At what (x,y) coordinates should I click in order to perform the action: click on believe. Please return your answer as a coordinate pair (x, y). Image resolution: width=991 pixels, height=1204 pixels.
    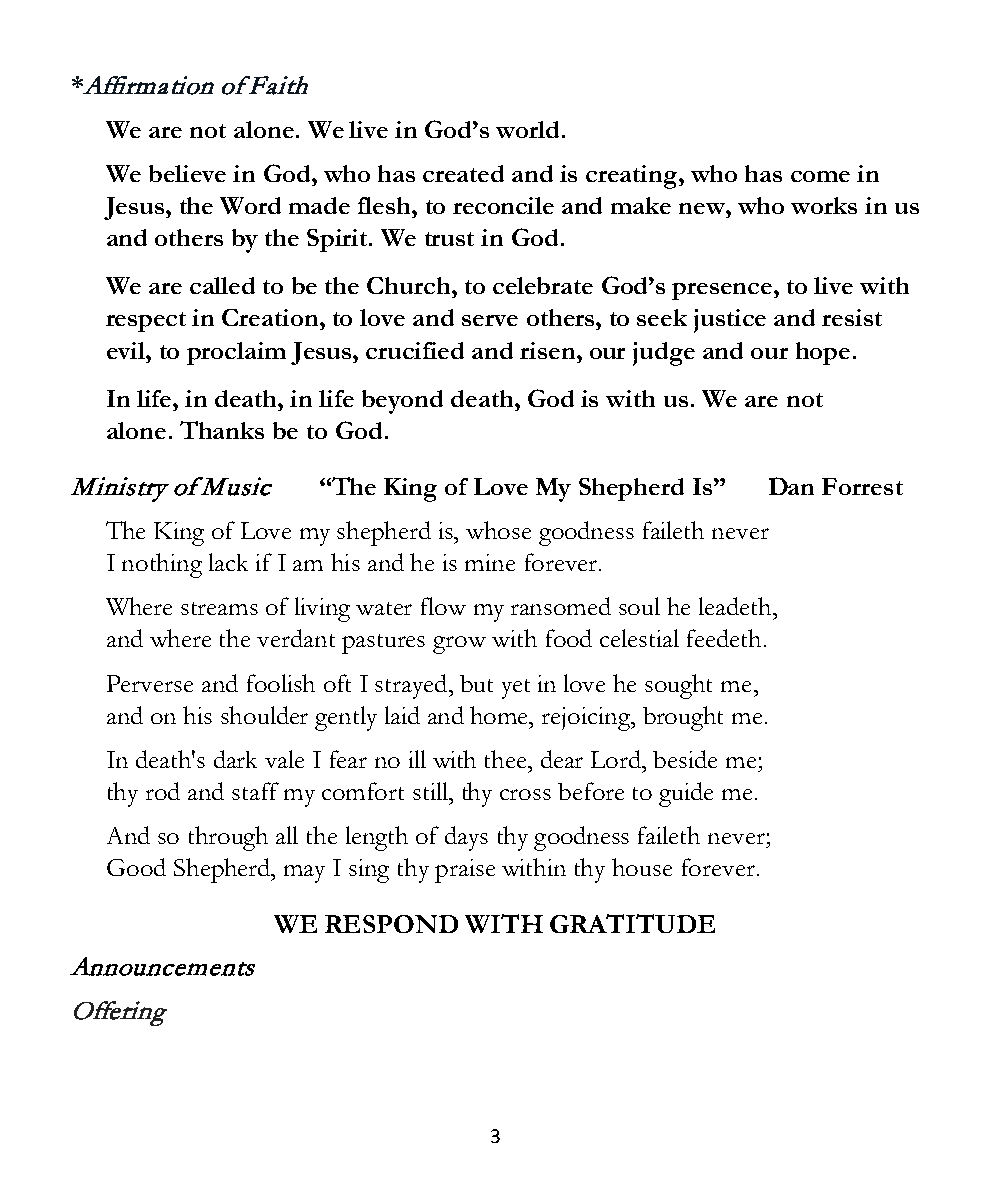
    Looking at the image, I should click on (187, 173).
